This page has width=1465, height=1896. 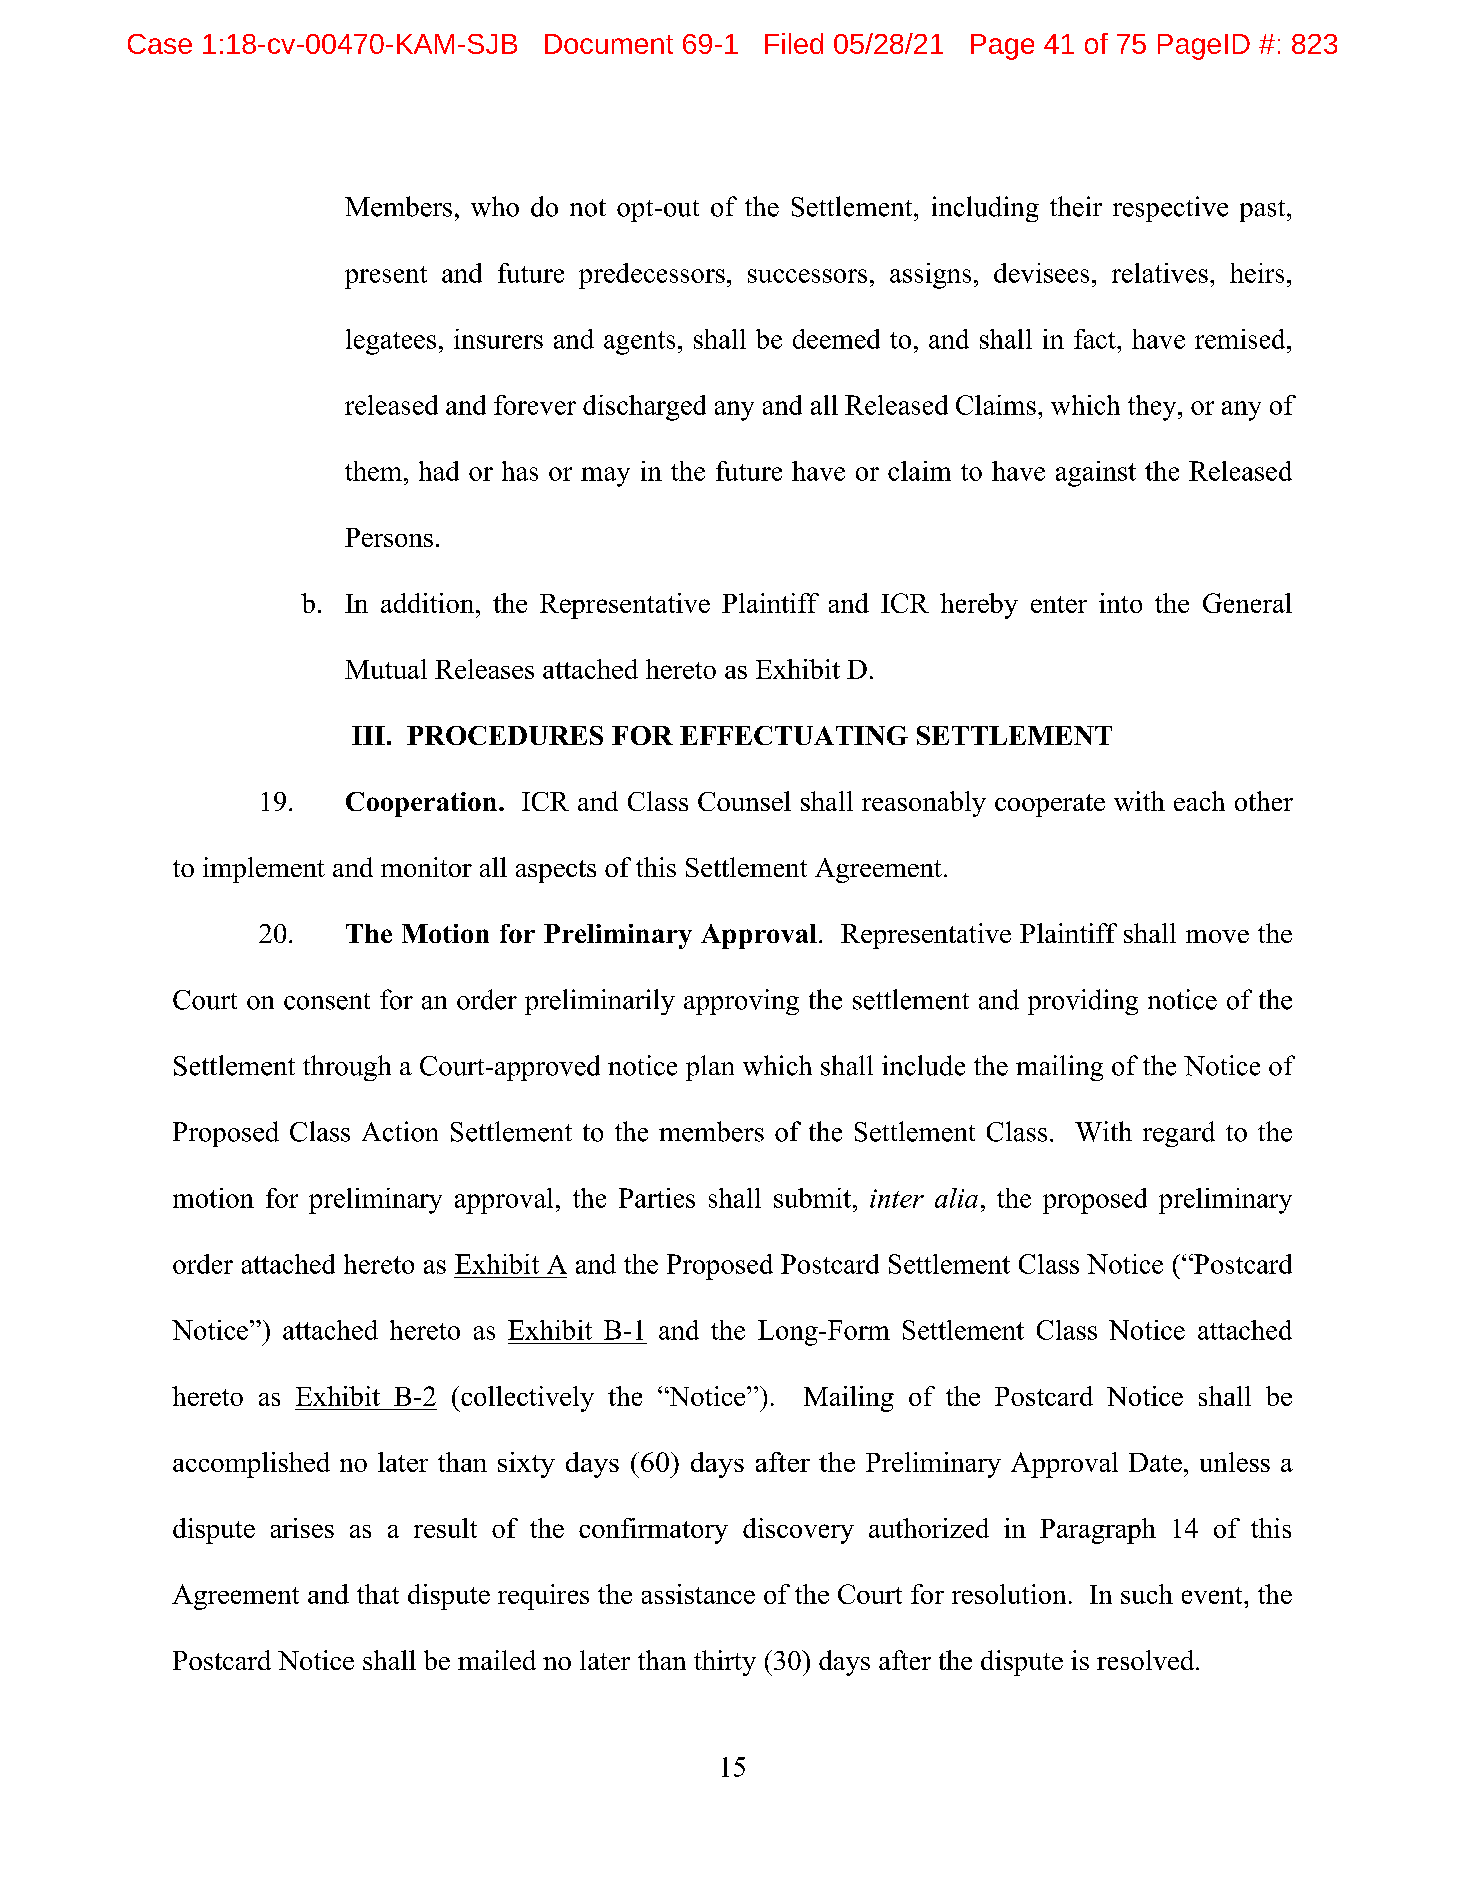 I want to click on Filed, so click(x=794, y=43).
